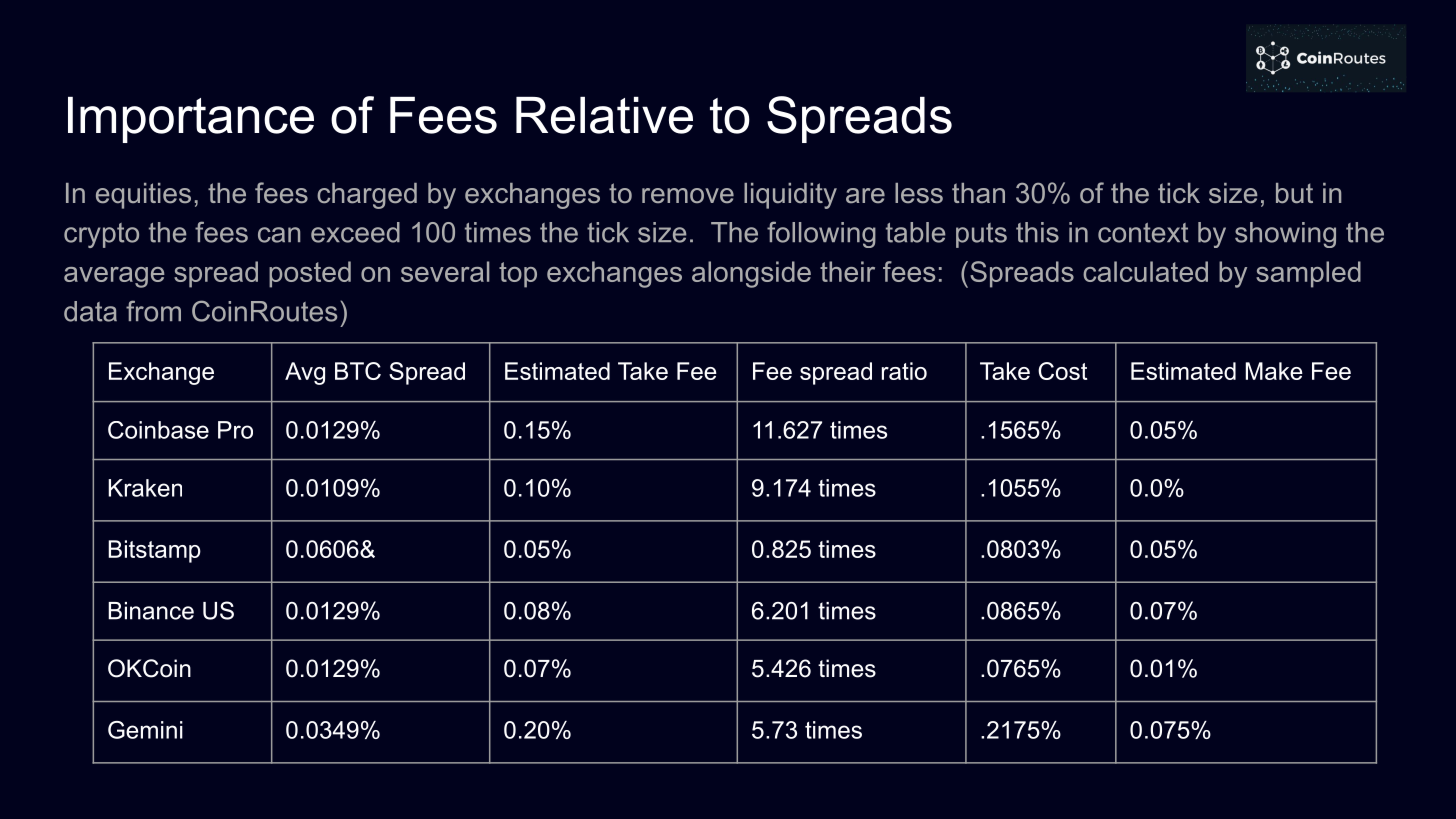  What do you see at coordinates (153, 311) in the screenshot?
I see `from` at bounding box center [153, 311].
